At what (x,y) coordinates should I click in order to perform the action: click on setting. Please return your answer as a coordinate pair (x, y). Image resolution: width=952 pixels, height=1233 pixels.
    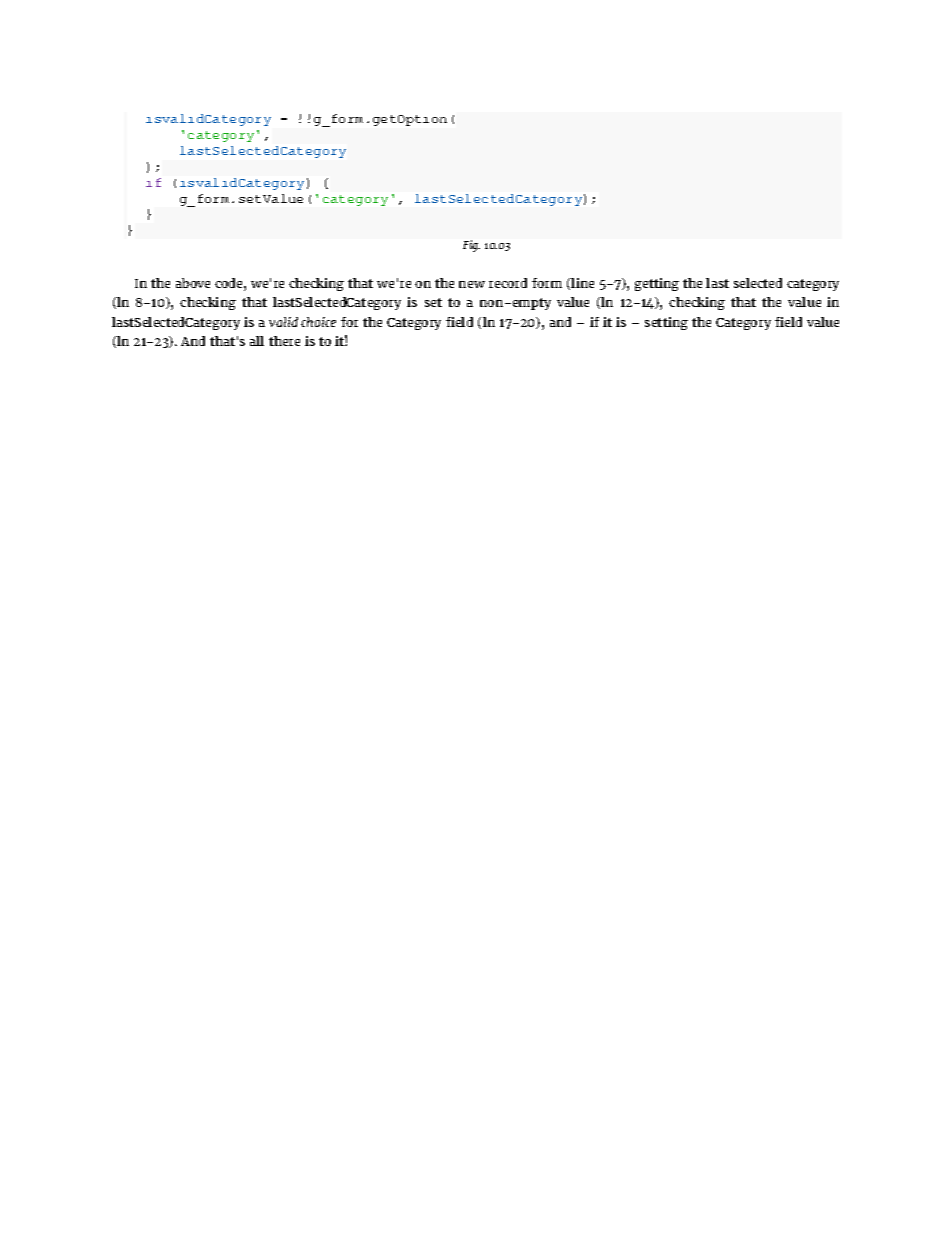
    Looking at the image, I should click on (666, 323).
